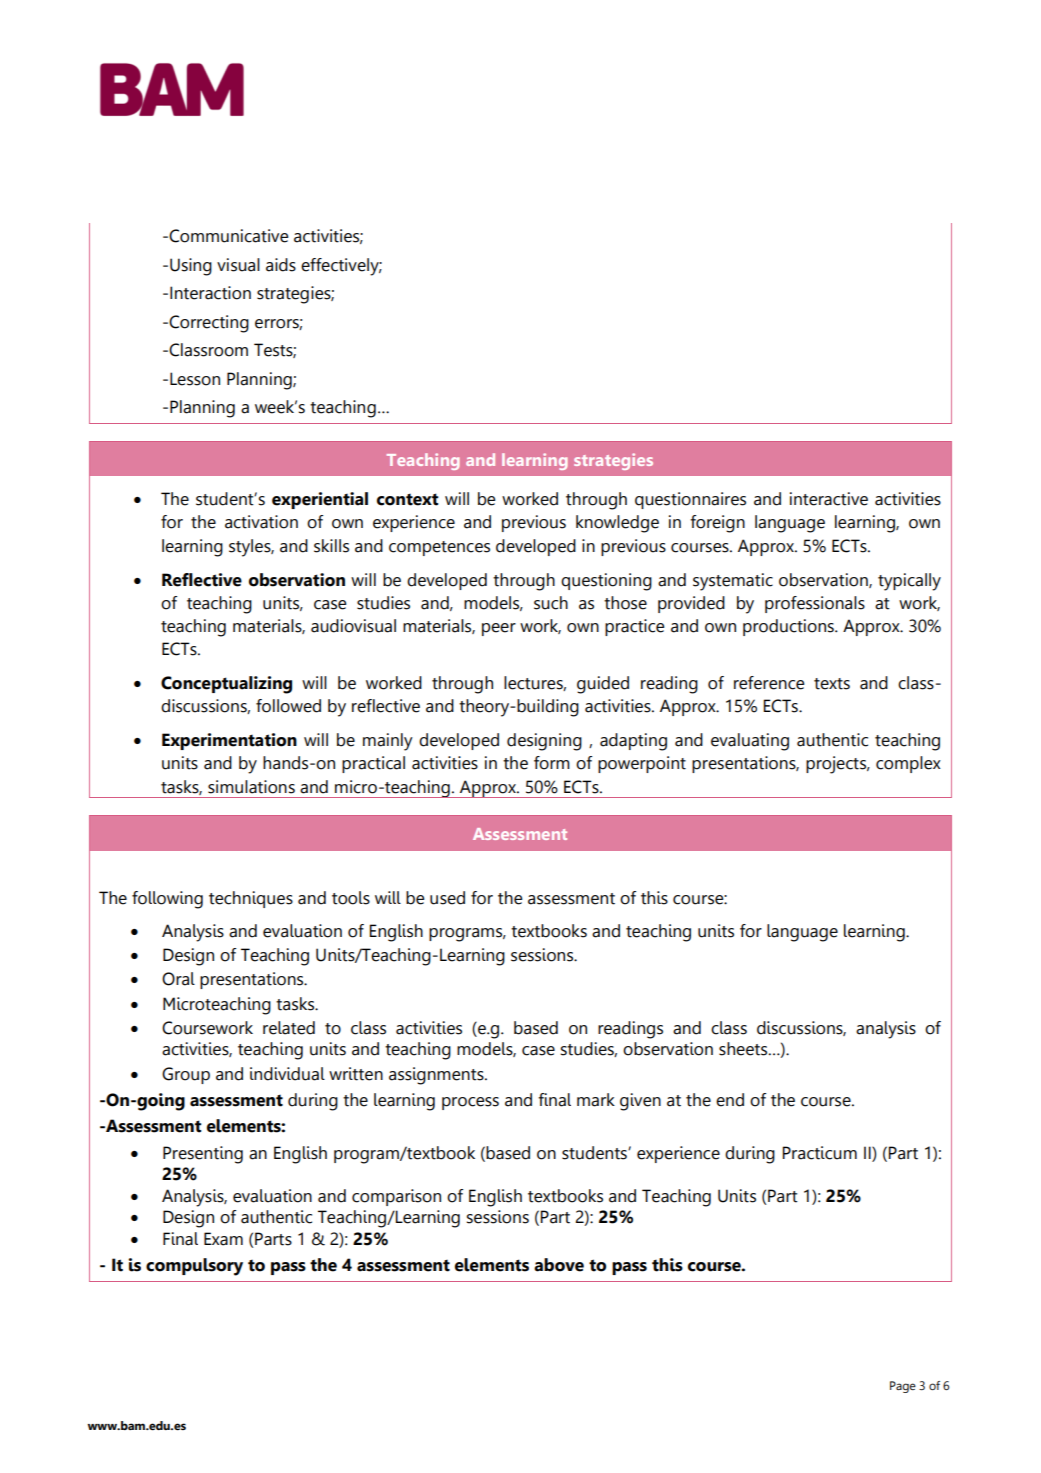  I want to click on sheets, so click(744, 1049).
